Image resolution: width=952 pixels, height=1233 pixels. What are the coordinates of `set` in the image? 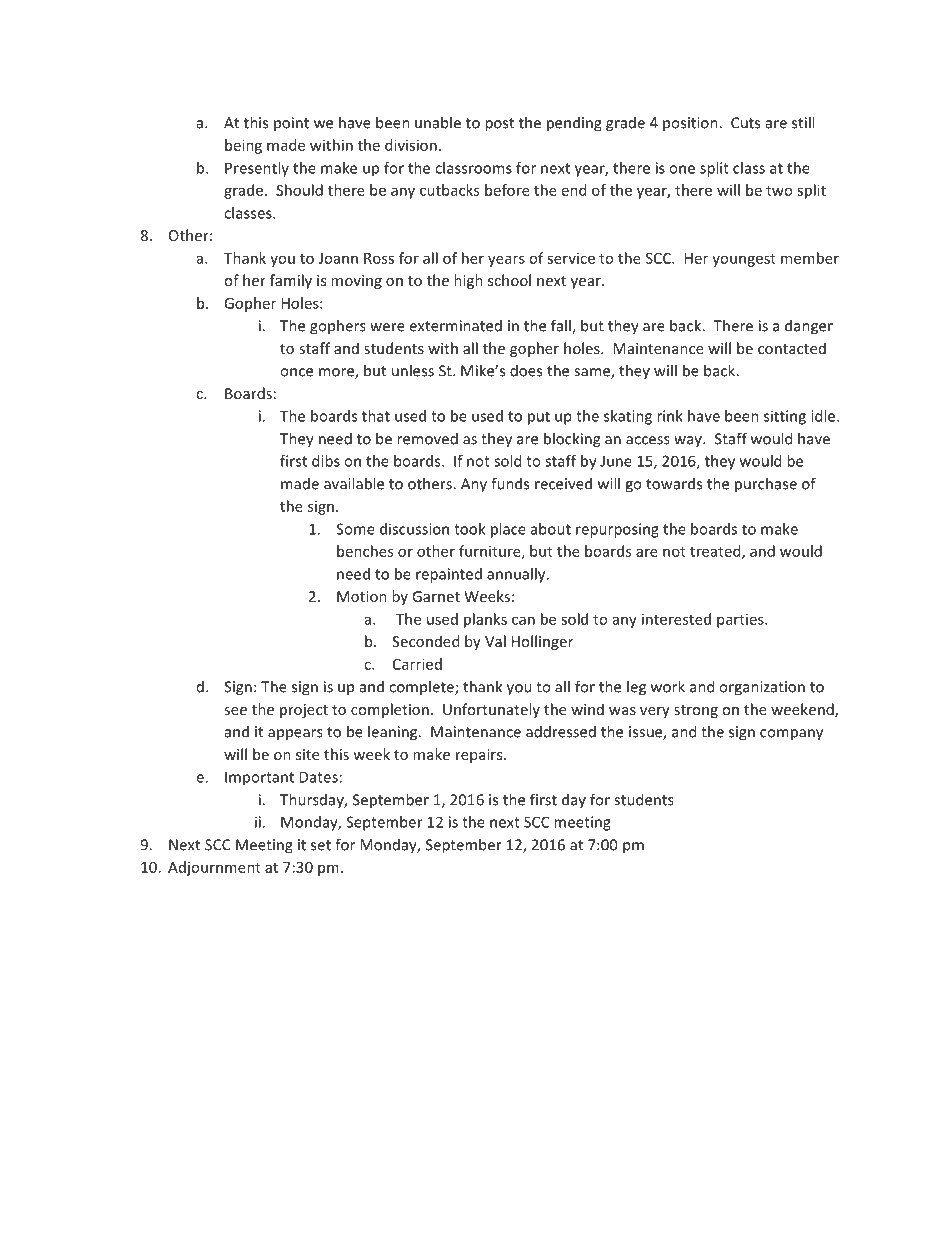 It's located at (321, 845).
